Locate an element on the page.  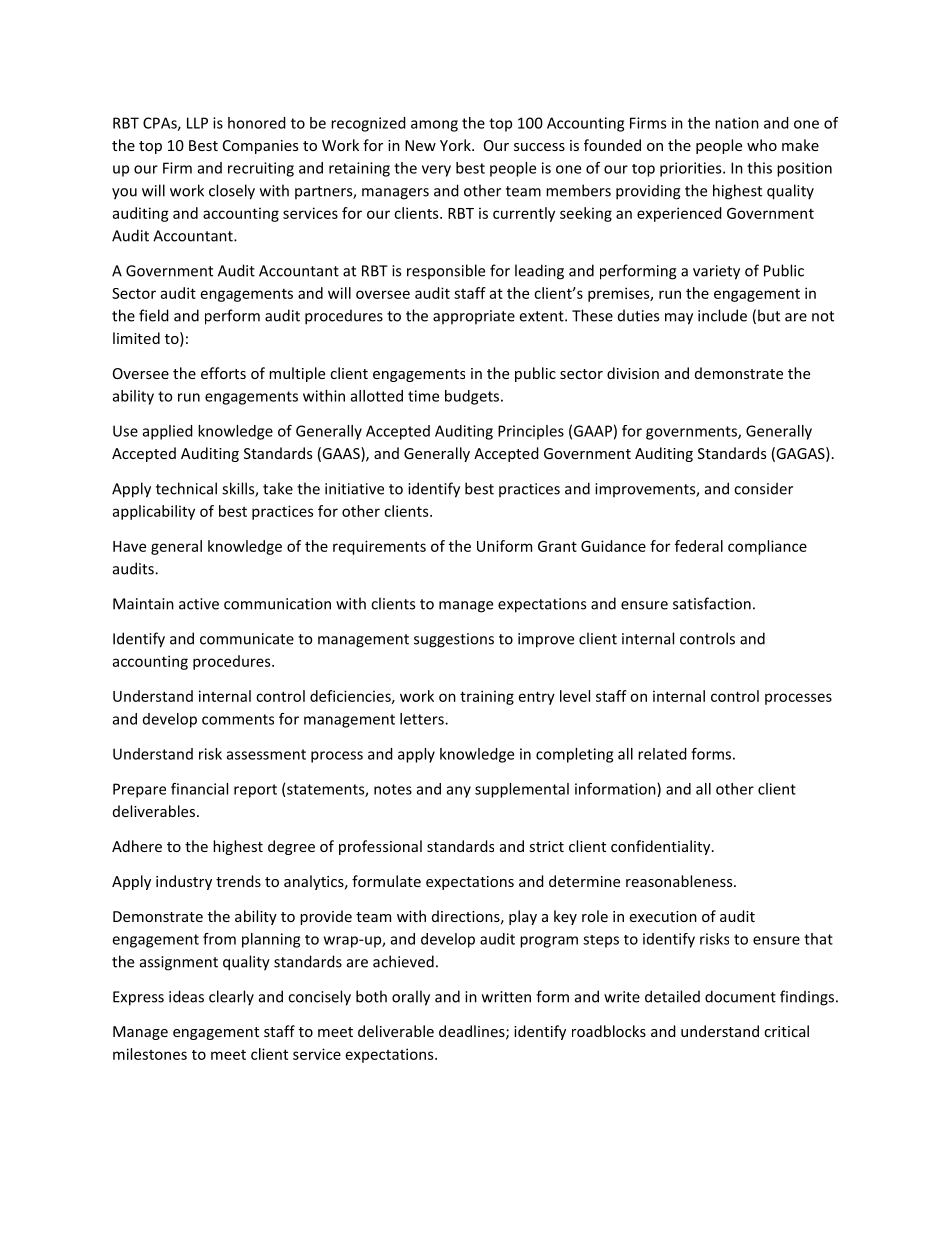
written is located at coordinates (506, 997).
